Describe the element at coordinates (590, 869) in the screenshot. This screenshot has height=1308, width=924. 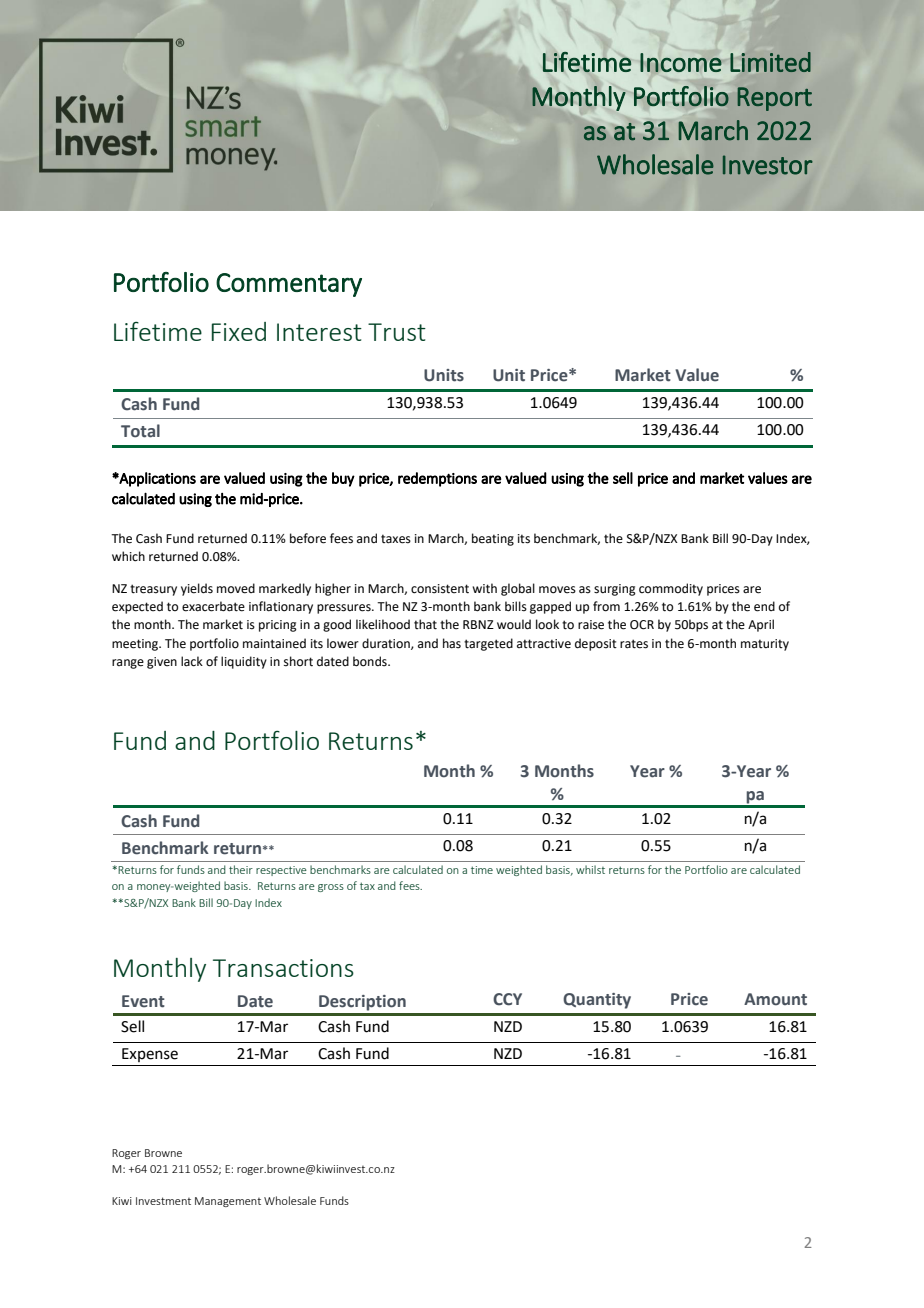
I see `whilst` at that location.
